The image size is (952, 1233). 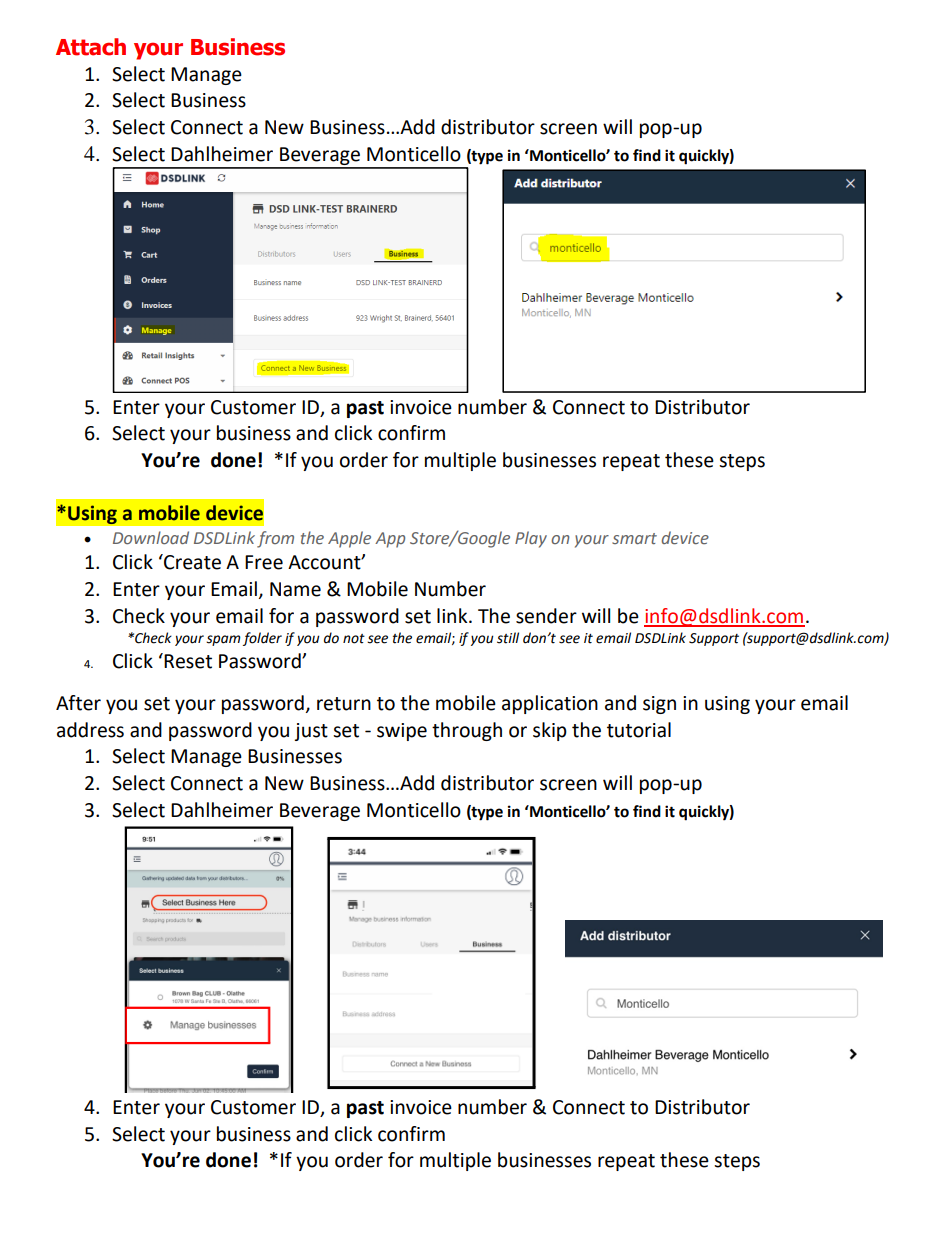 I want to click on from, so click(x=275, y=539).
